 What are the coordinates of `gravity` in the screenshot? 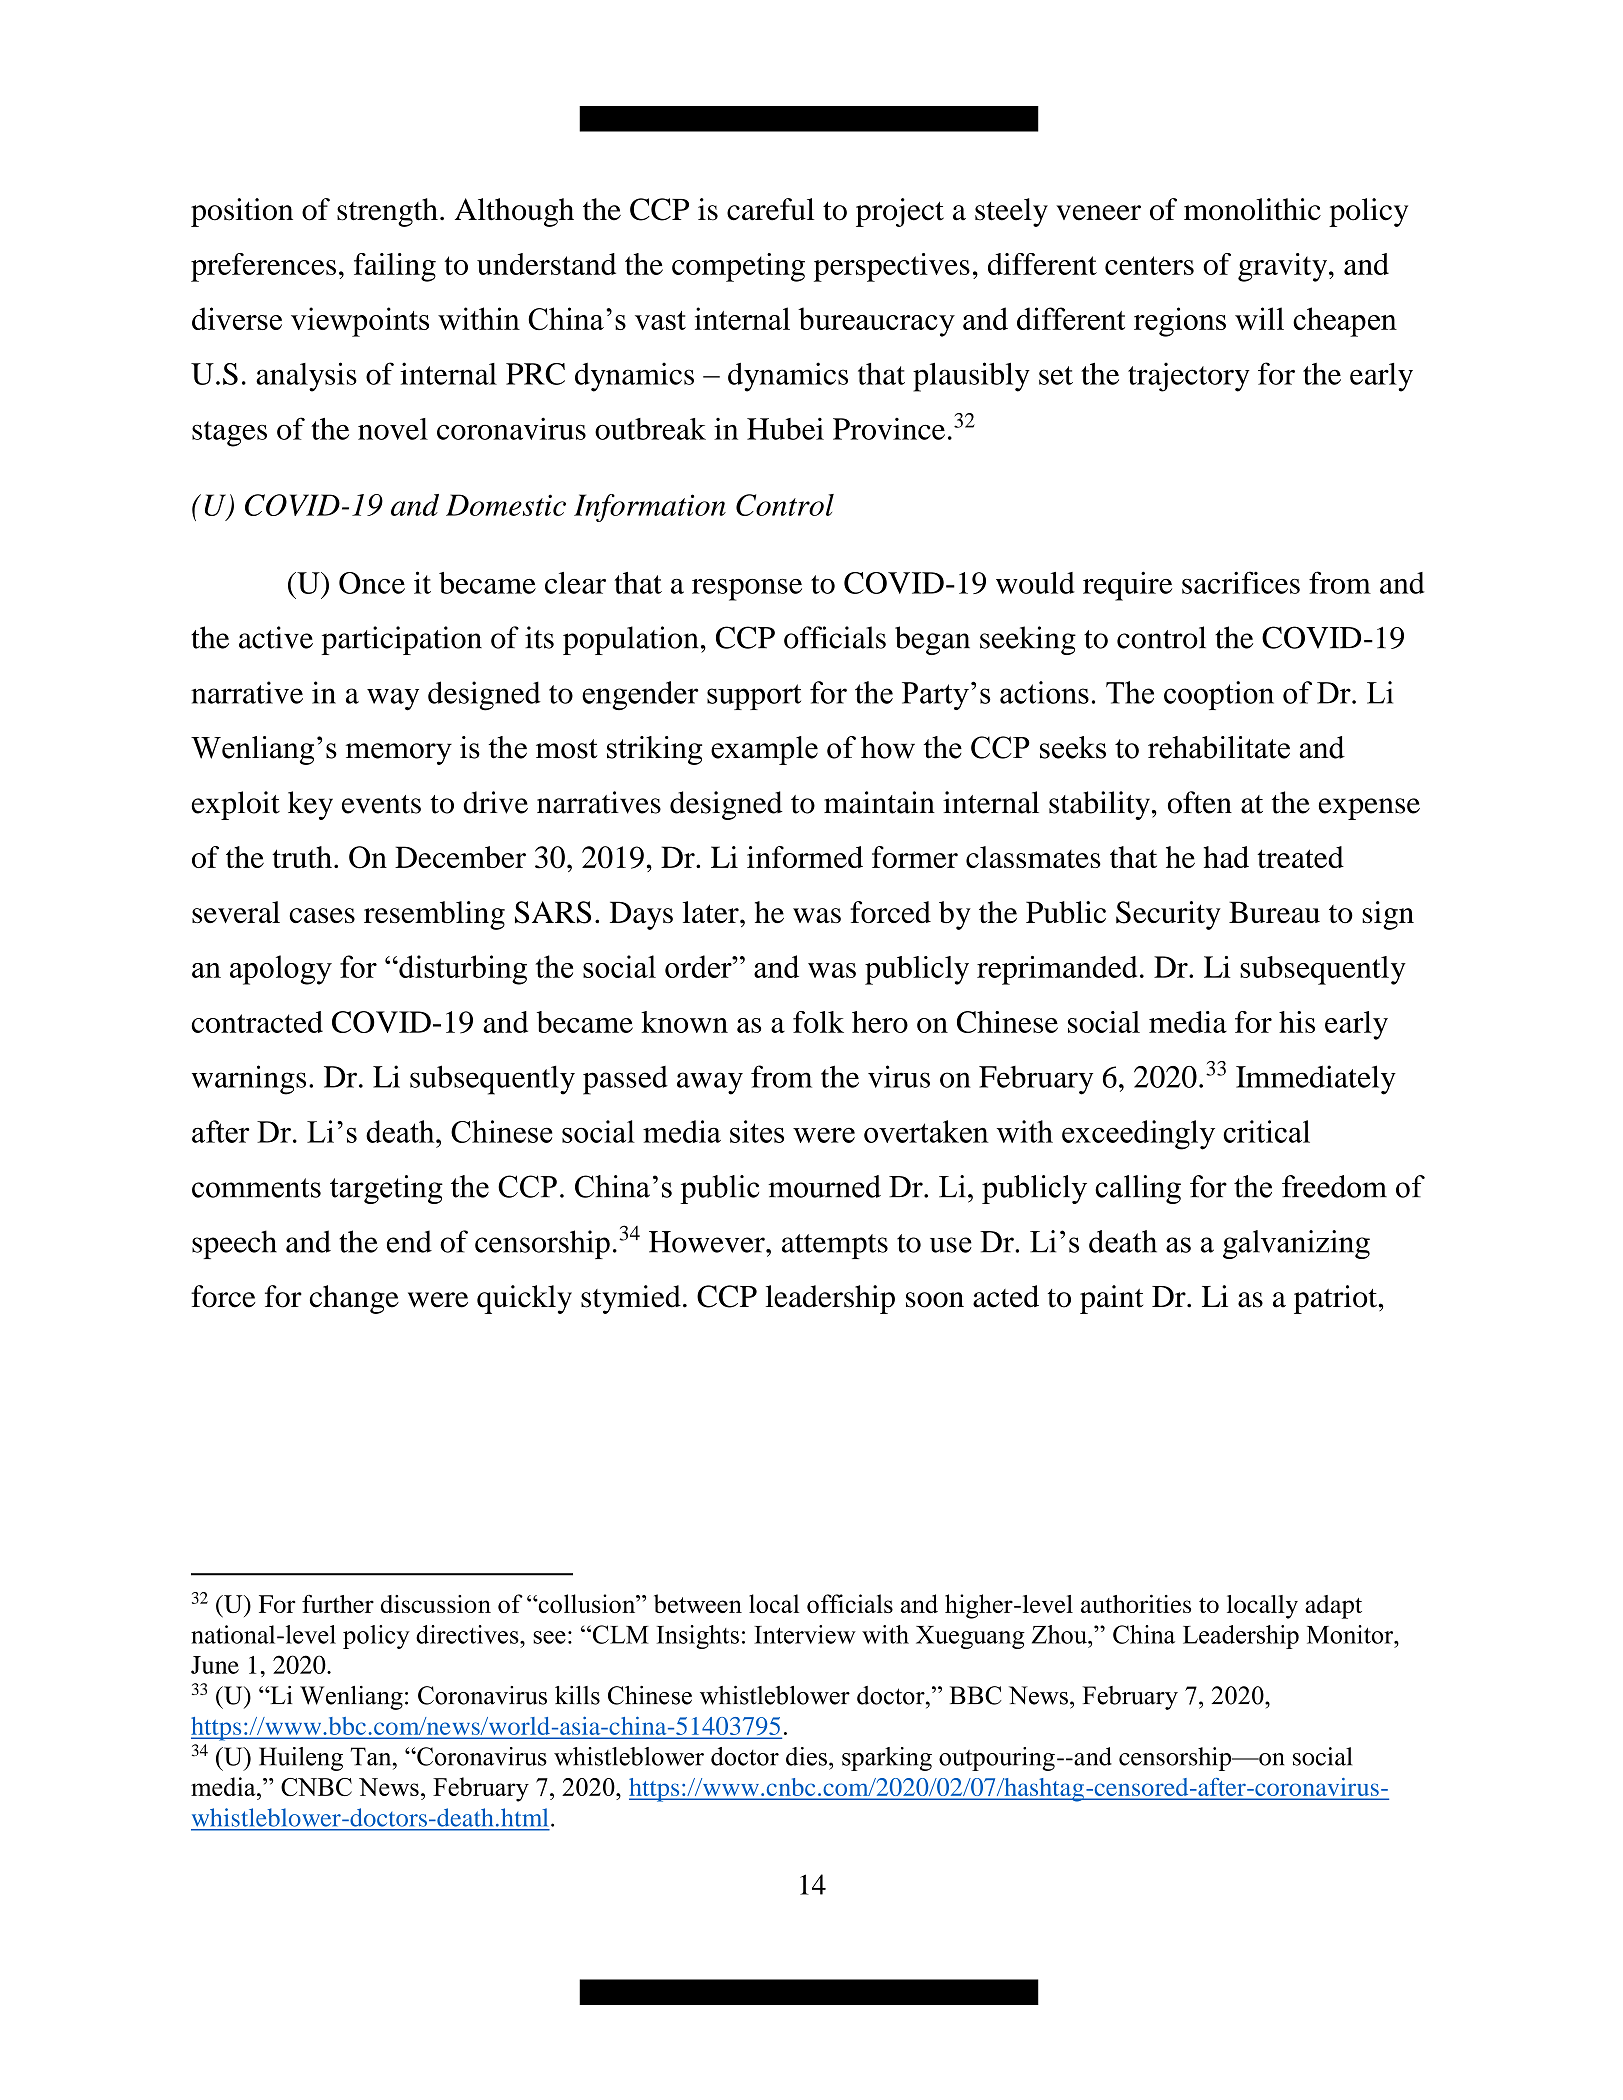 It's located at (1284, 267).
